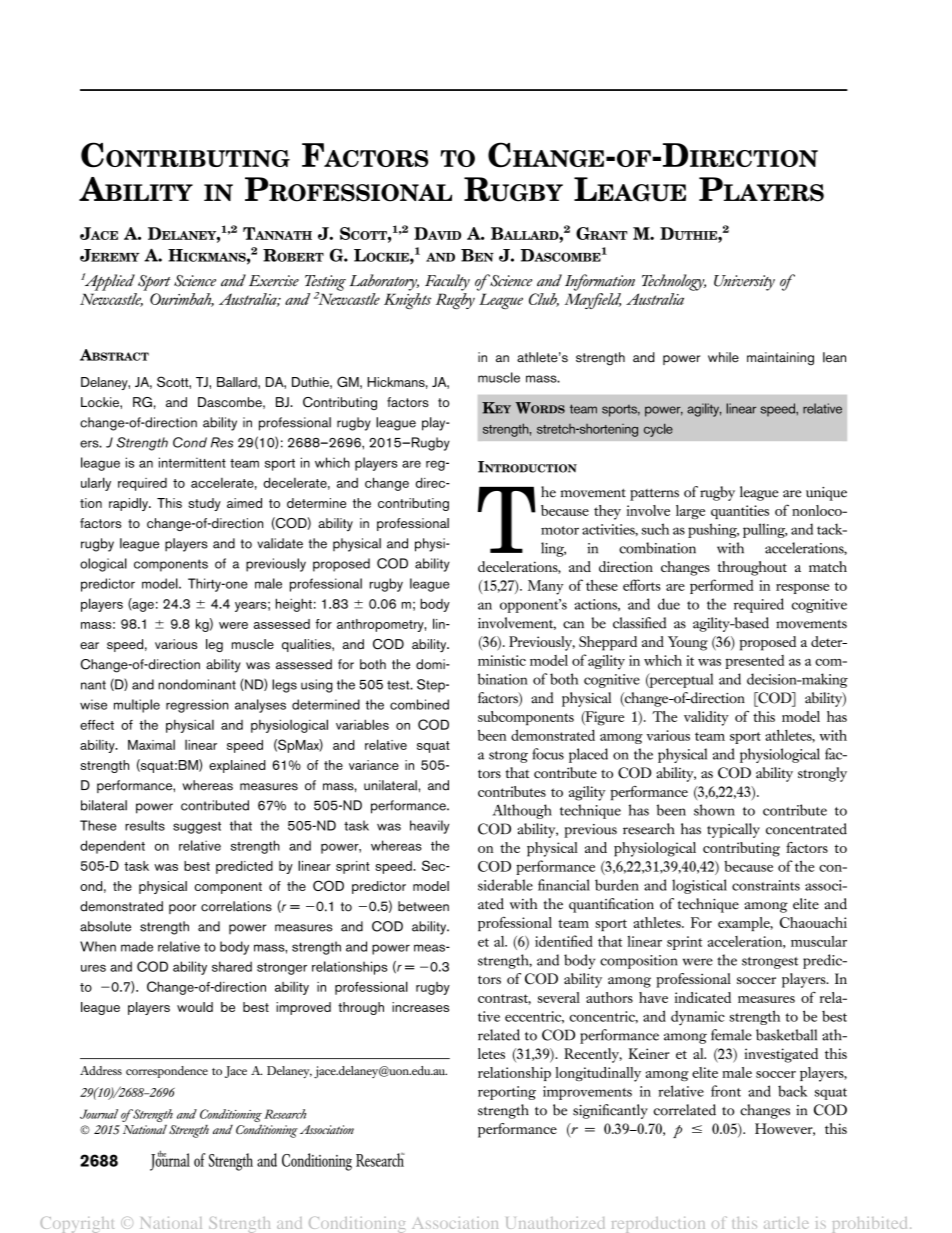  Describe the element at coordinates (786, 1223) in the page. I see `article` at that location.
